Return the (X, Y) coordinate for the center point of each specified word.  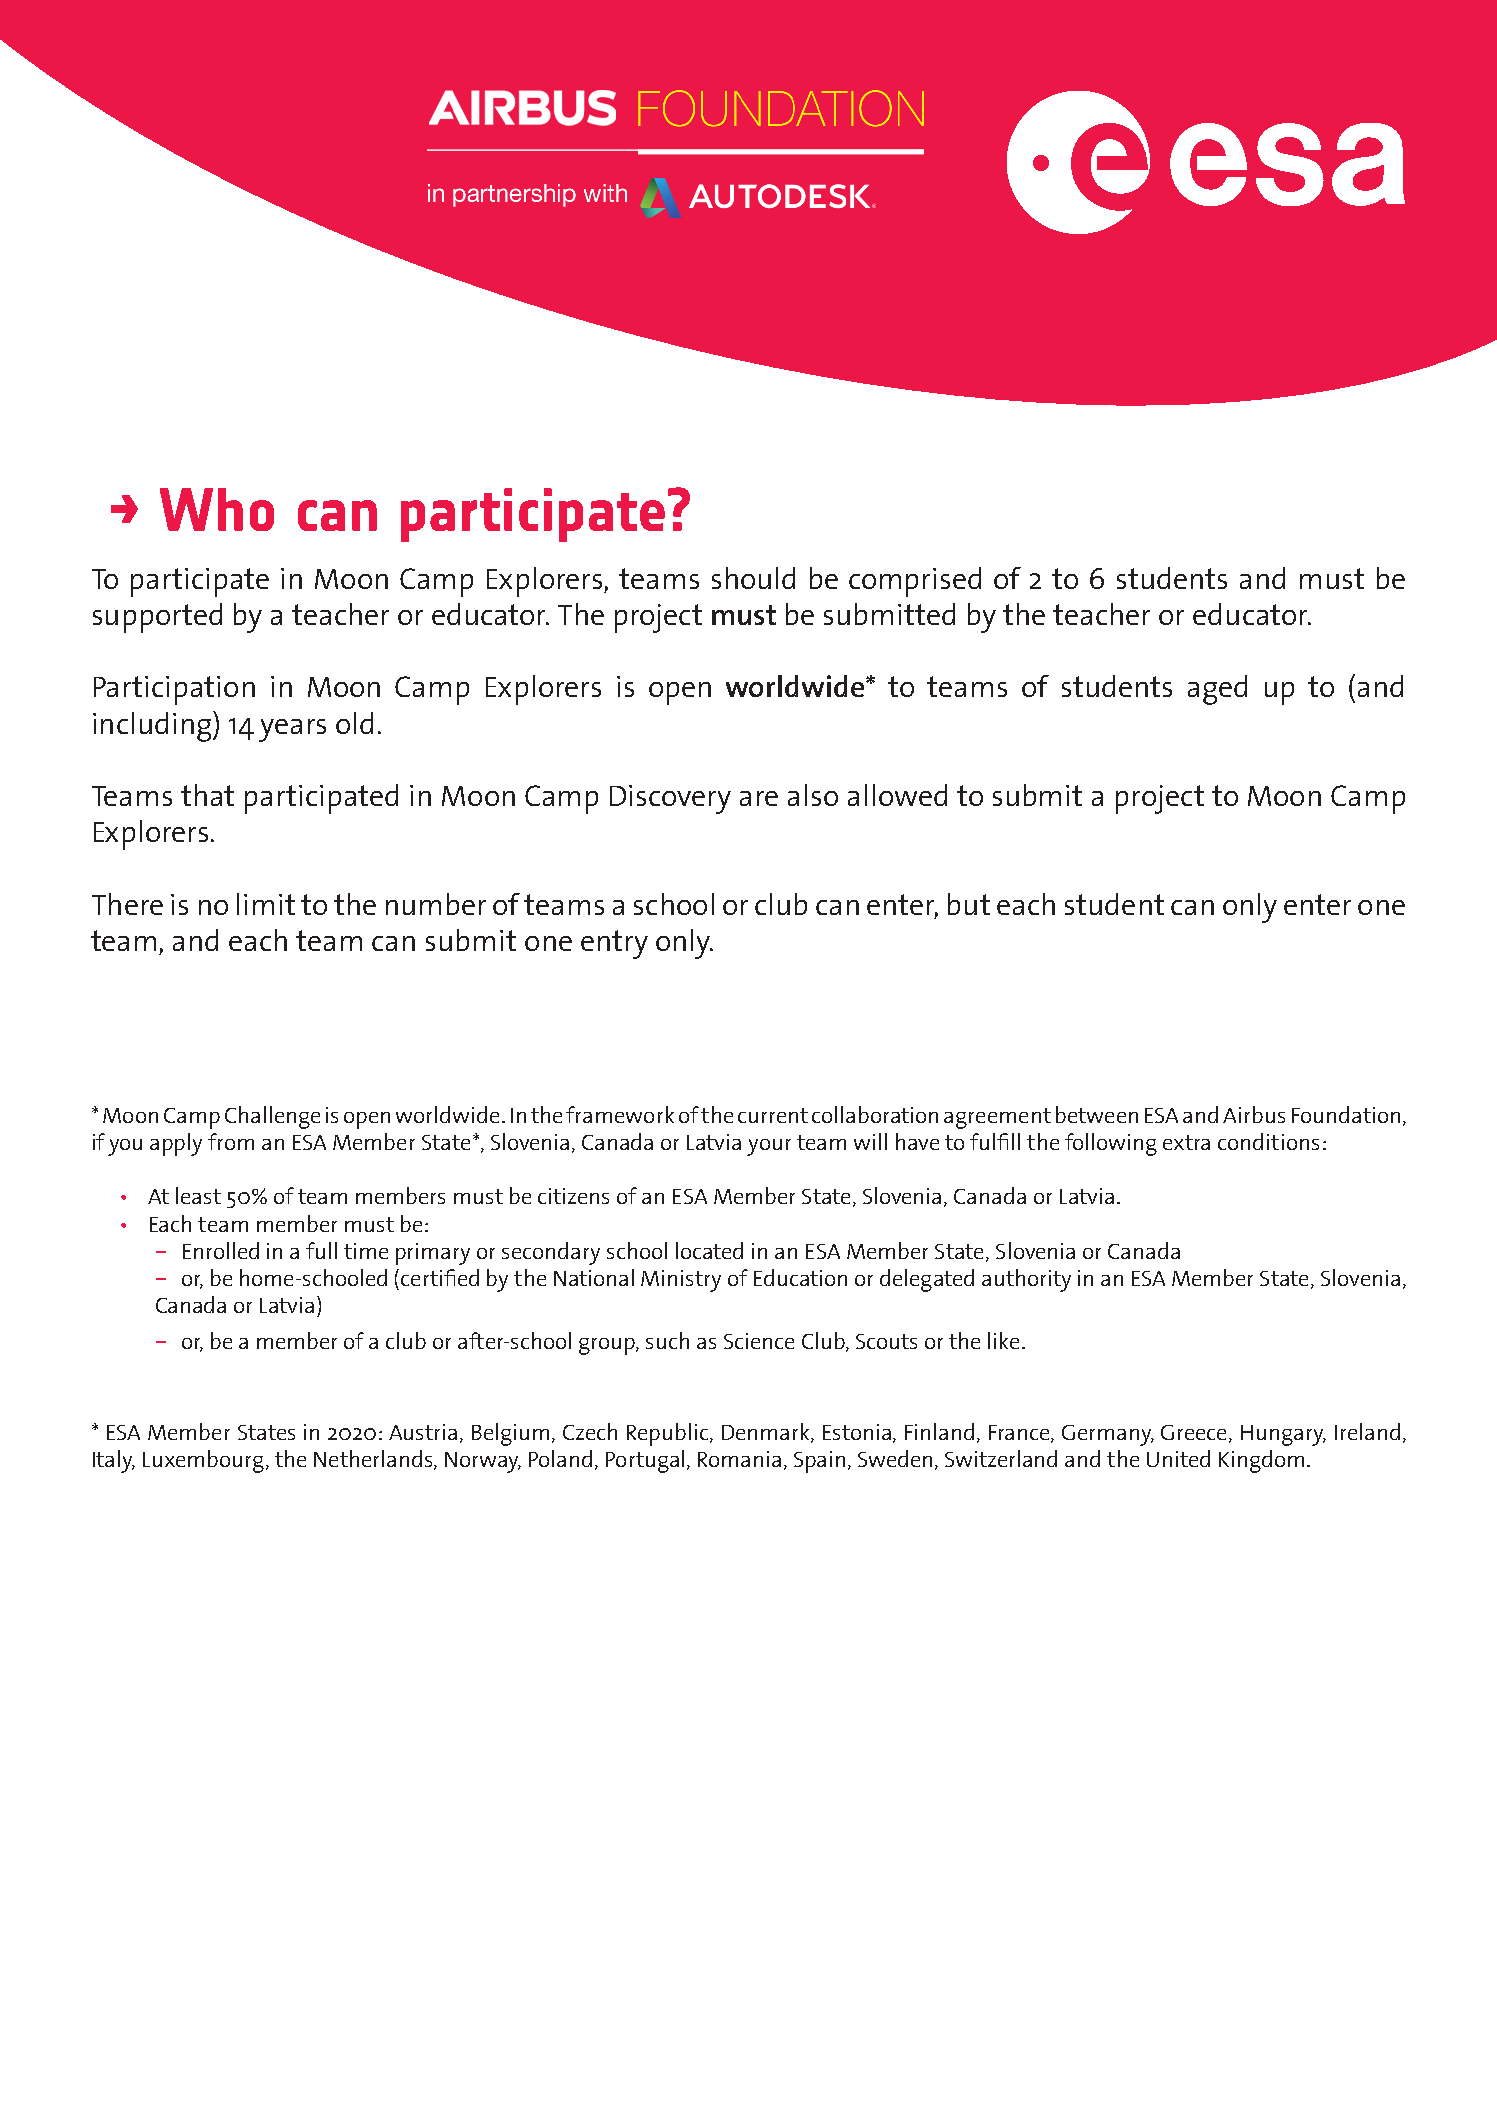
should (753, 578)
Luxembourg (203, 1461)
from (231, 1141)
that (207, 795)
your (769, 1147)
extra (1186, 1142)
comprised (915, 582)
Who (217, 509)
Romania (739, 1459)
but (969, 904)
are (759, 798)
